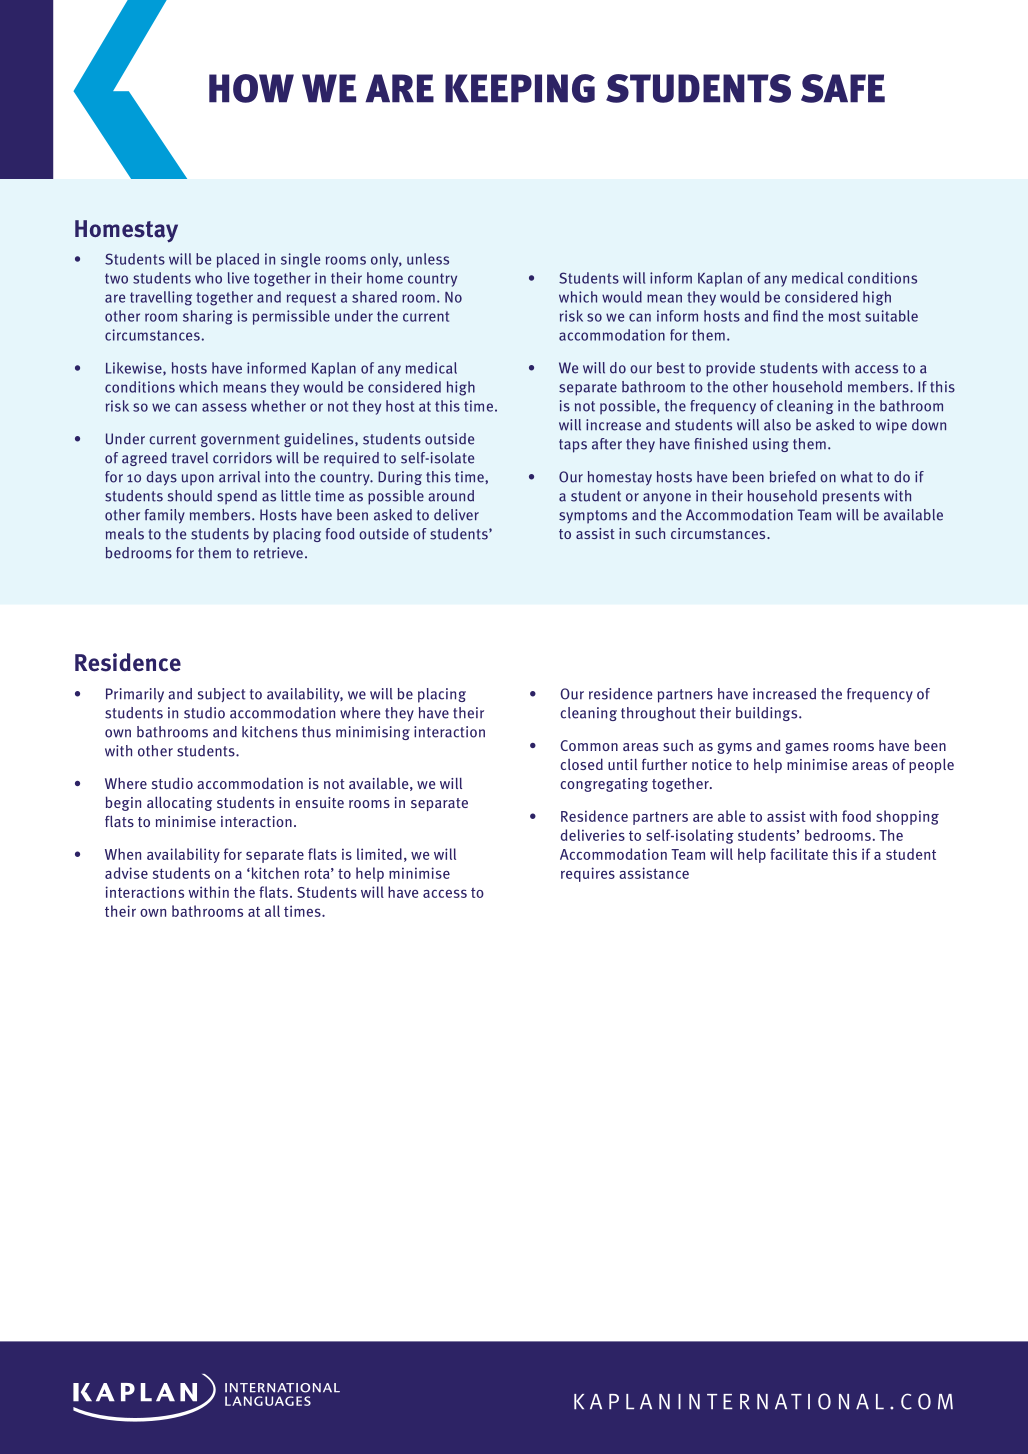 The height and width of the document is (1454, 1028). I want to click on subject, so click(222, 695).
